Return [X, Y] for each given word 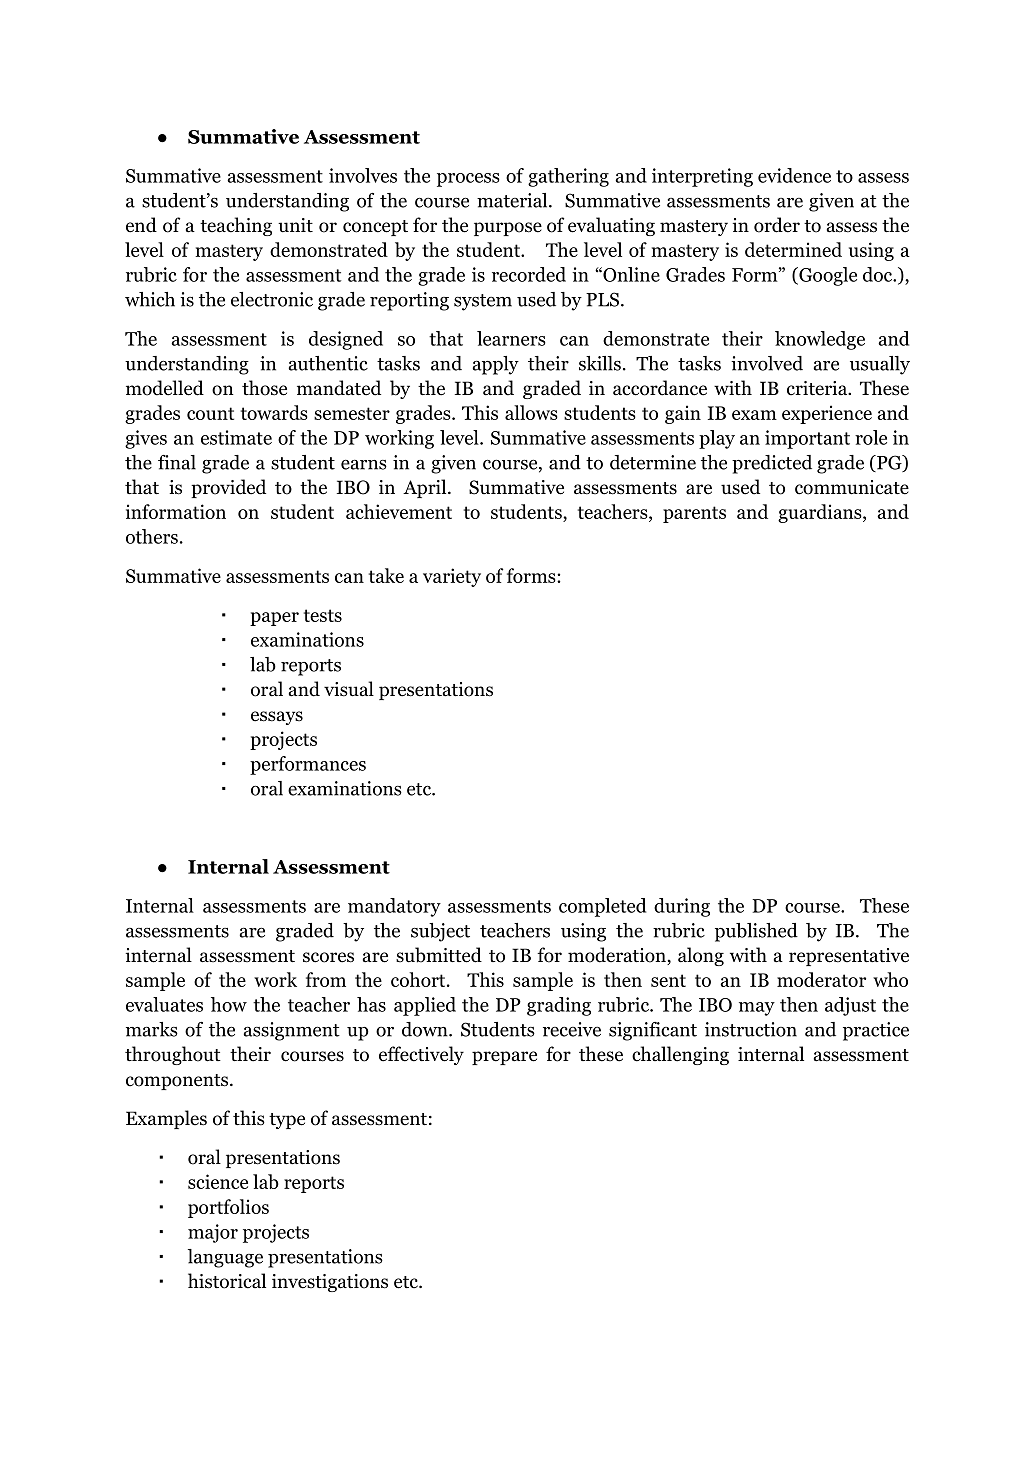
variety [452, 577]
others [152, 536]
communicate [852, 487]
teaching [236, 226]
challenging [680, 1055]
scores [328, 957]
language [225, 1258]
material [513, 200]
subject [440, 932]
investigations [330, 1283]
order [777, 225]
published [756, 932]
